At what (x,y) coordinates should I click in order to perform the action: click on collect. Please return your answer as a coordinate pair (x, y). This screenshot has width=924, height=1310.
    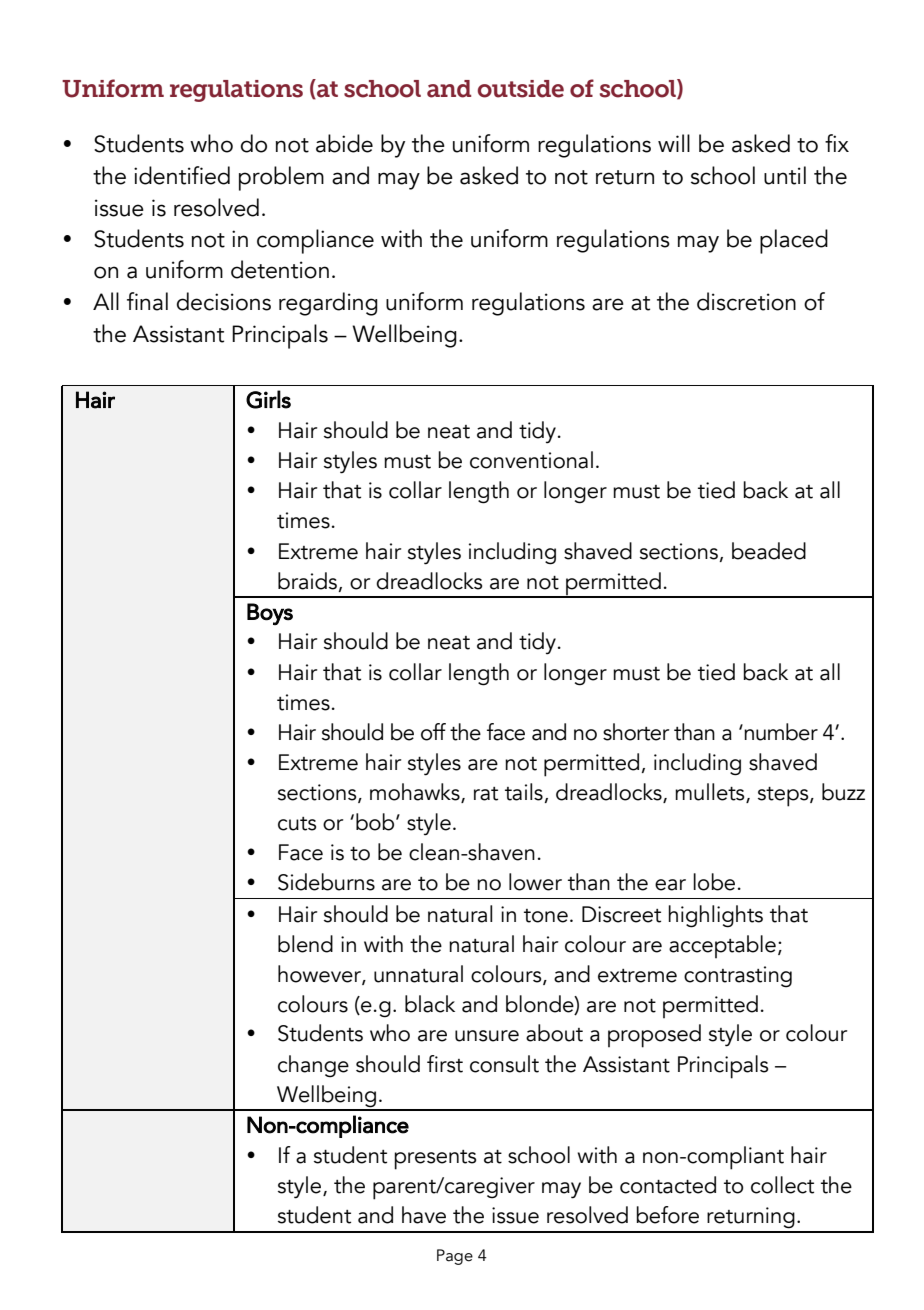
    Looking at the image, I should click on (782, 1185).
